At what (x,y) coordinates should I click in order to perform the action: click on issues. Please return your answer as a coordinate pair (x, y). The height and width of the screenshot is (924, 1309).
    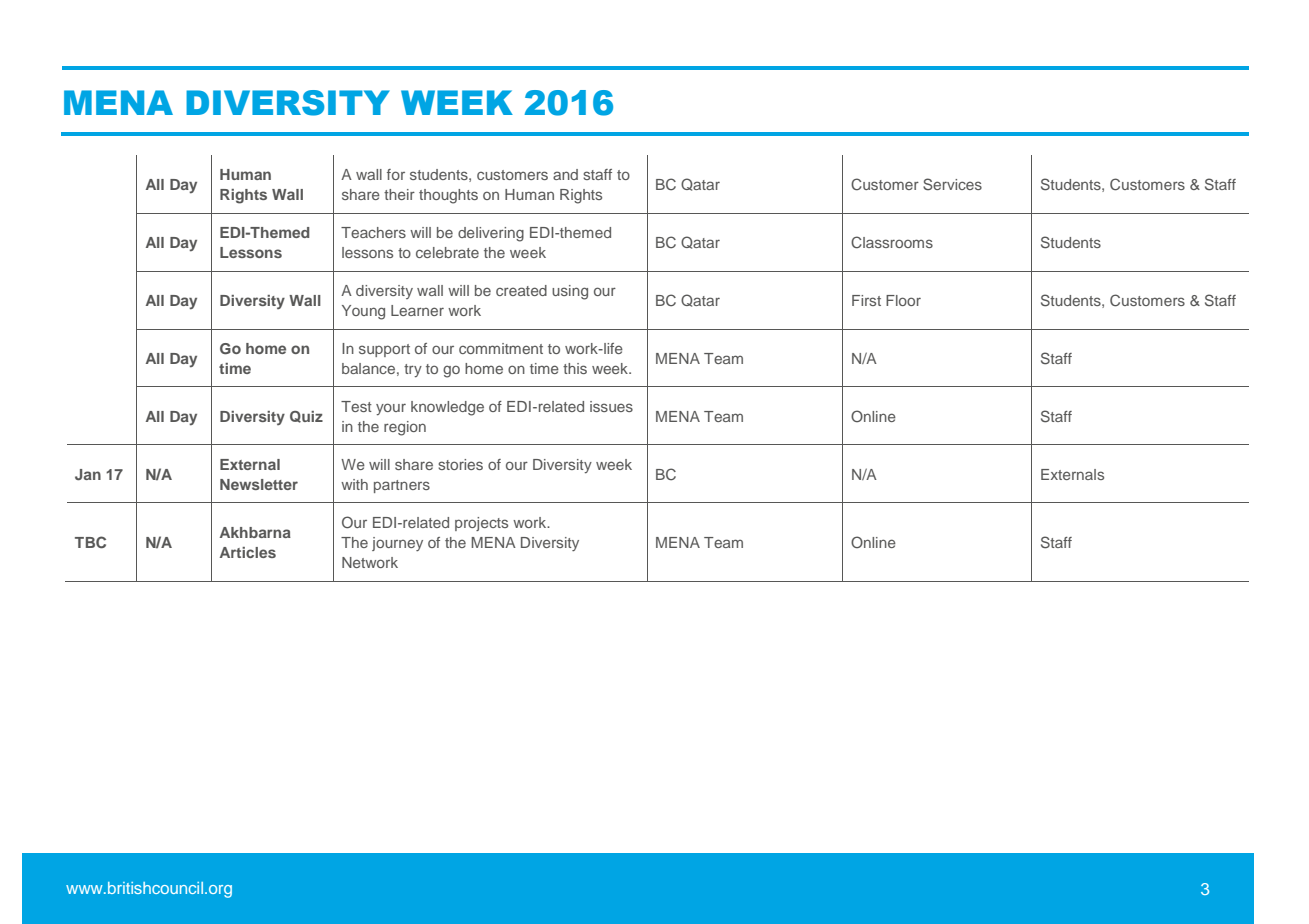
    Looking at the image, I should click on (611, 406).
